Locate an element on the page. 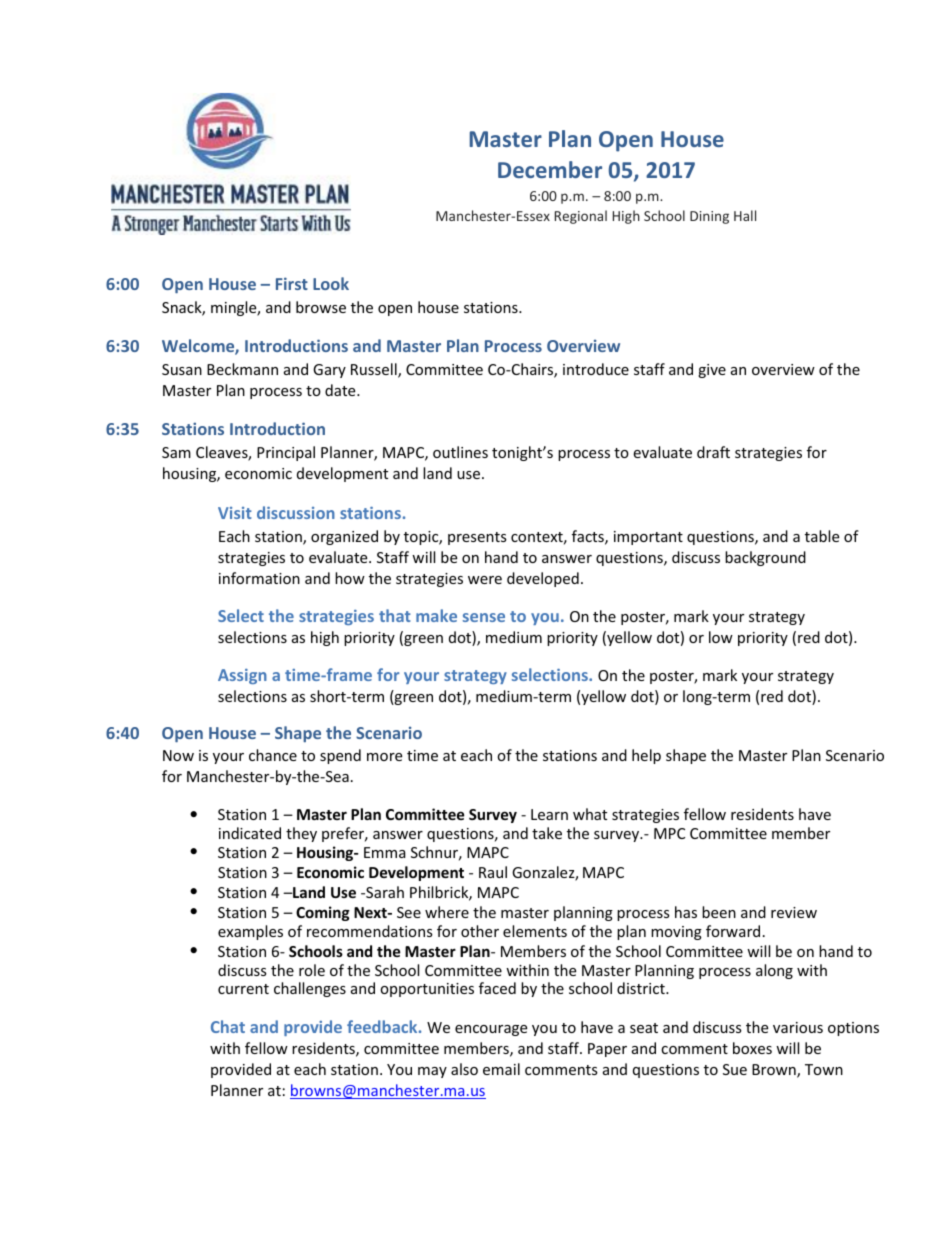 Image resolution: width=952 pixels, height=1233 pixels. Chat is located at coordinates (228, 1026).
